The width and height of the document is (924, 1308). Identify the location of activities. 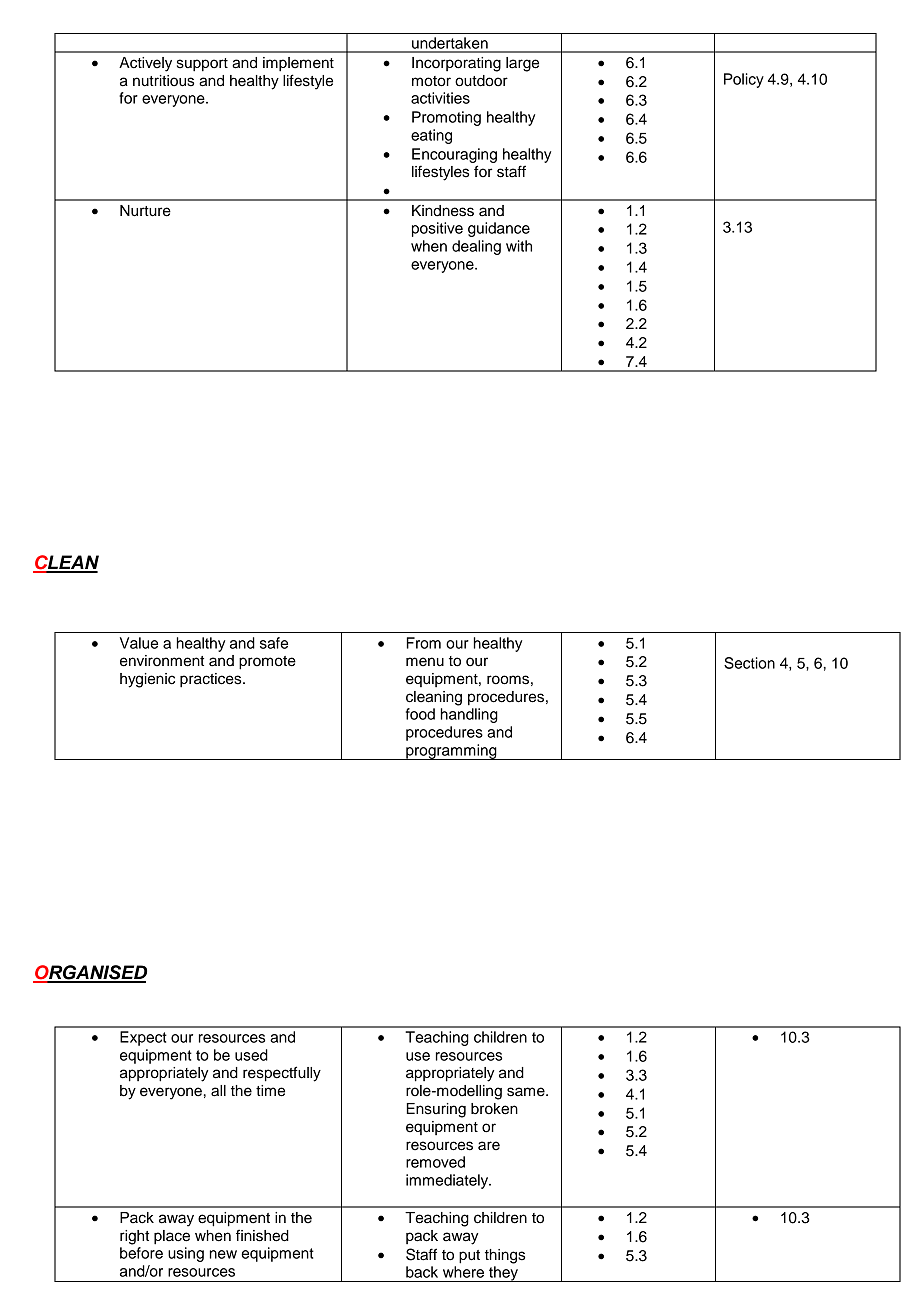
(440, 98).
